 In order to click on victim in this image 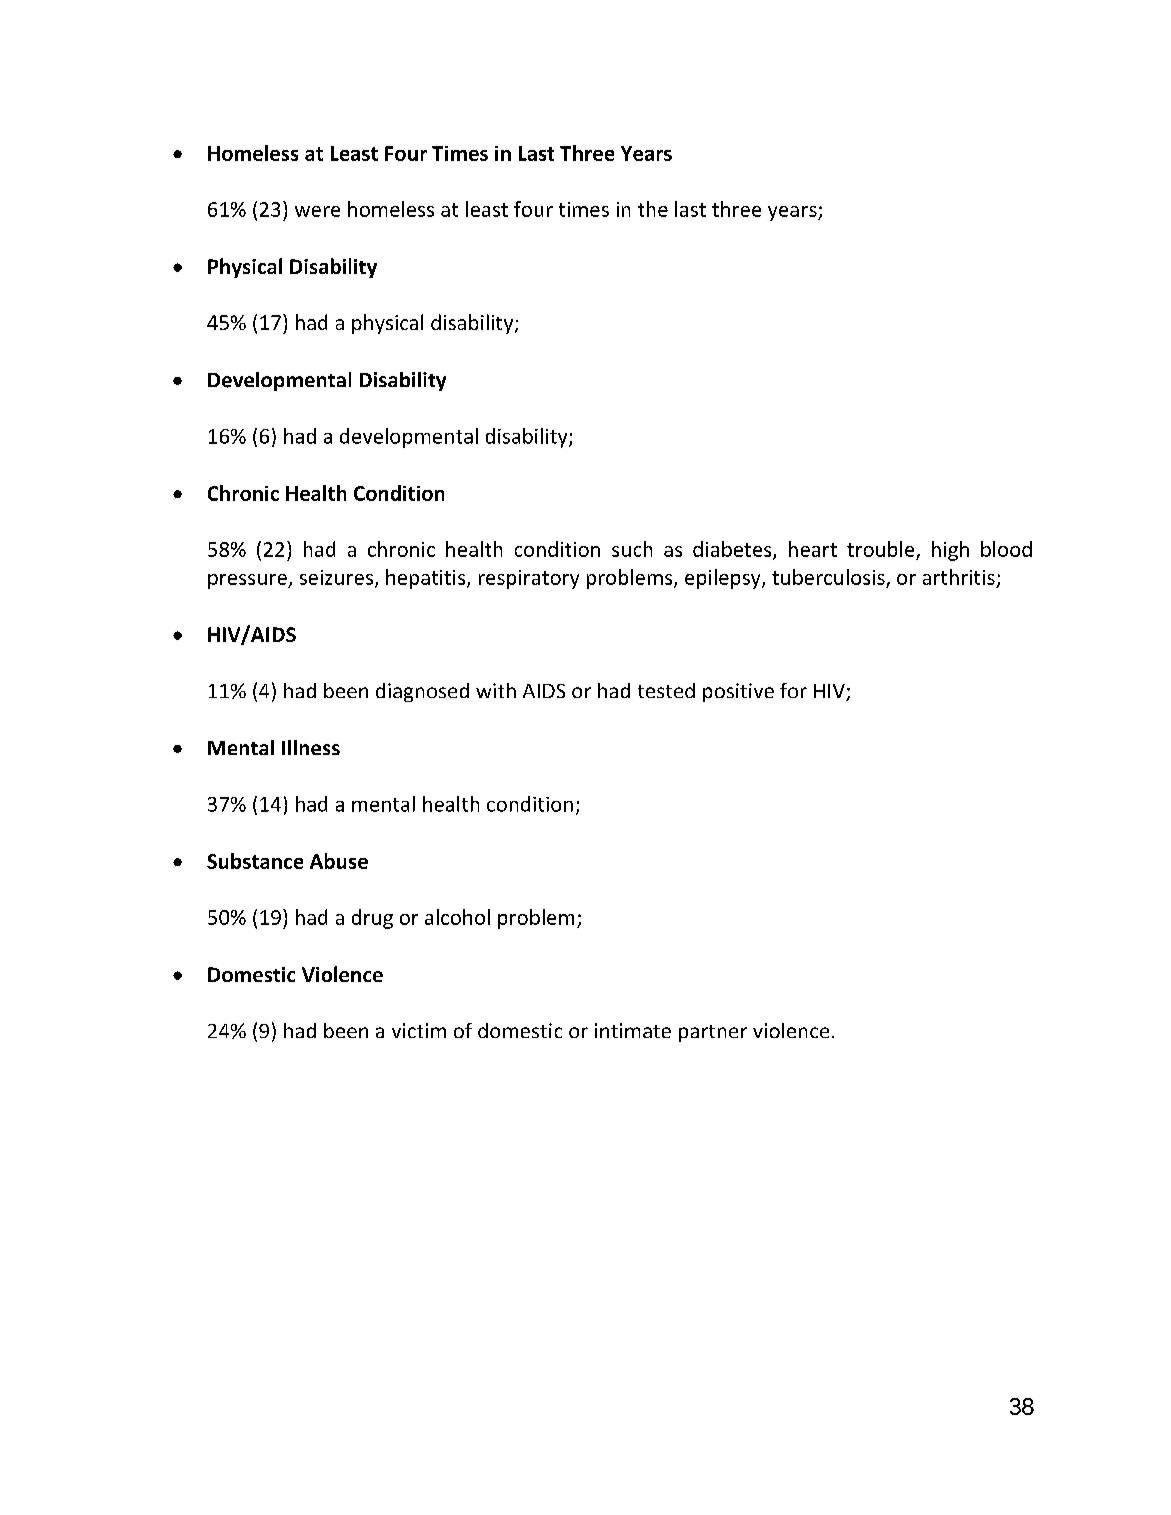, I will do `click(419, 1030)`.
